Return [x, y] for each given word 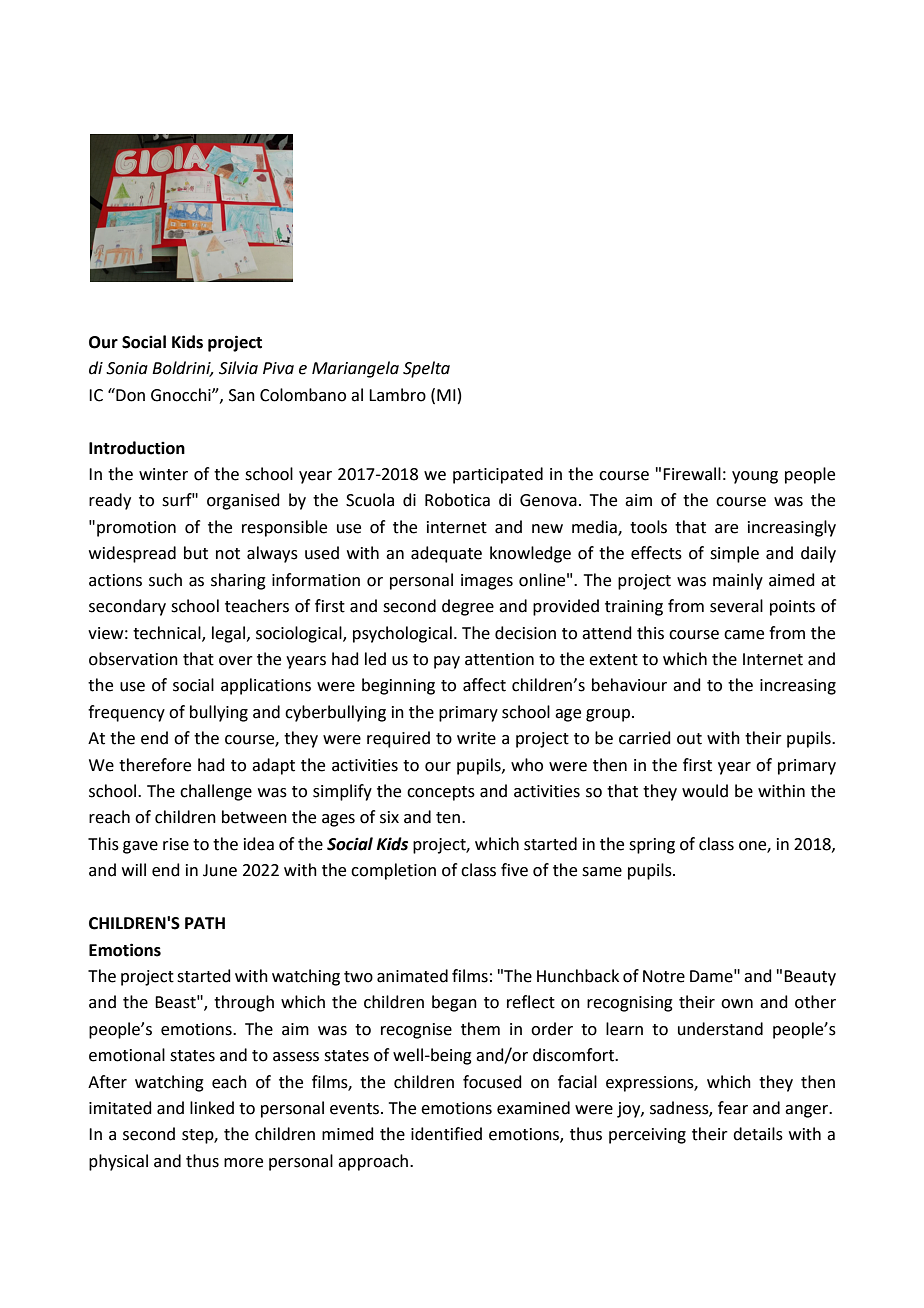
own [737, 1004]
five [514, 870]
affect [484, 685]
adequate [446, 554]
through [244, 1003]
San [242, 395]
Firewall [692, 474]
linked [212, 1108]
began [454, 1003]
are [726, 529]
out [689, 739]
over [236, 661]
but [196, 553]
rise [176, 844]
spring [652, 846]
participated [498, 475]
